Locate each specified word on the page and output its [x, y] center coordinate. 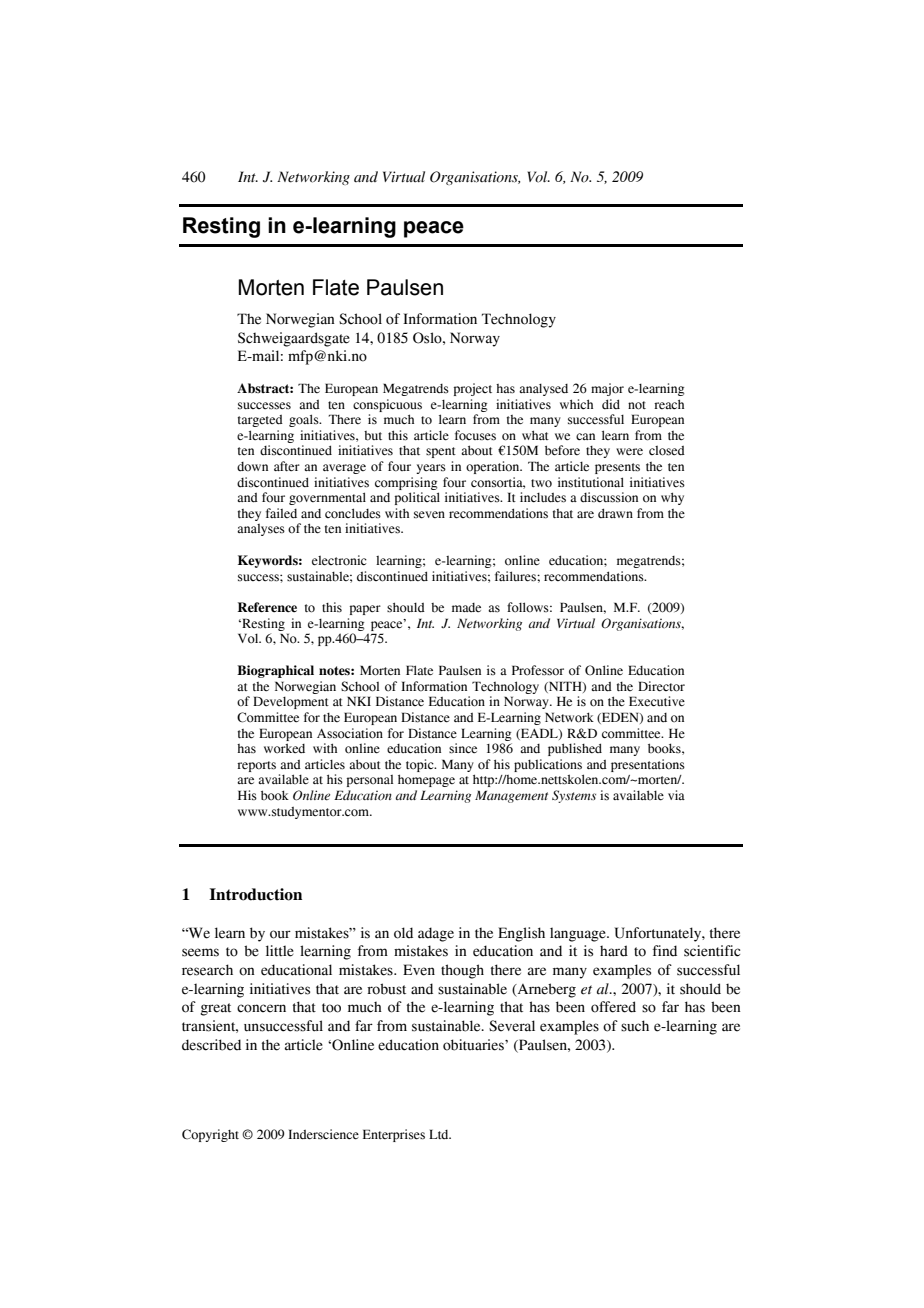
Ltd [440, 1134]
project [473, 389]
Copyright [210, 1135]
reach [669, 404]
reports [256, 766]
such [635, 1026]
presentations [648, 765]
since [463, 748]
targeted [260, 421]
